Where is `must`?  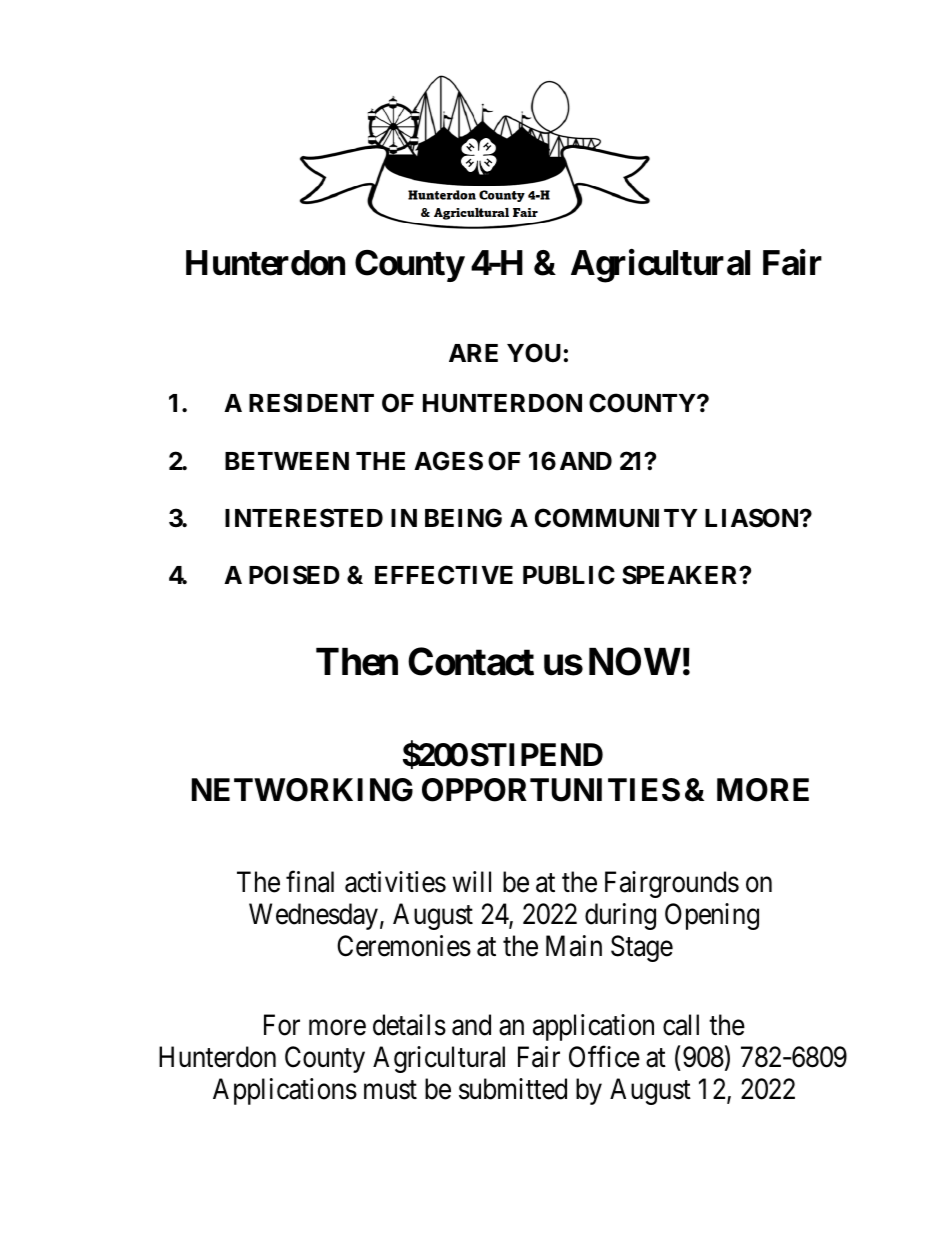 must is located at coordinates (390, 1090).
